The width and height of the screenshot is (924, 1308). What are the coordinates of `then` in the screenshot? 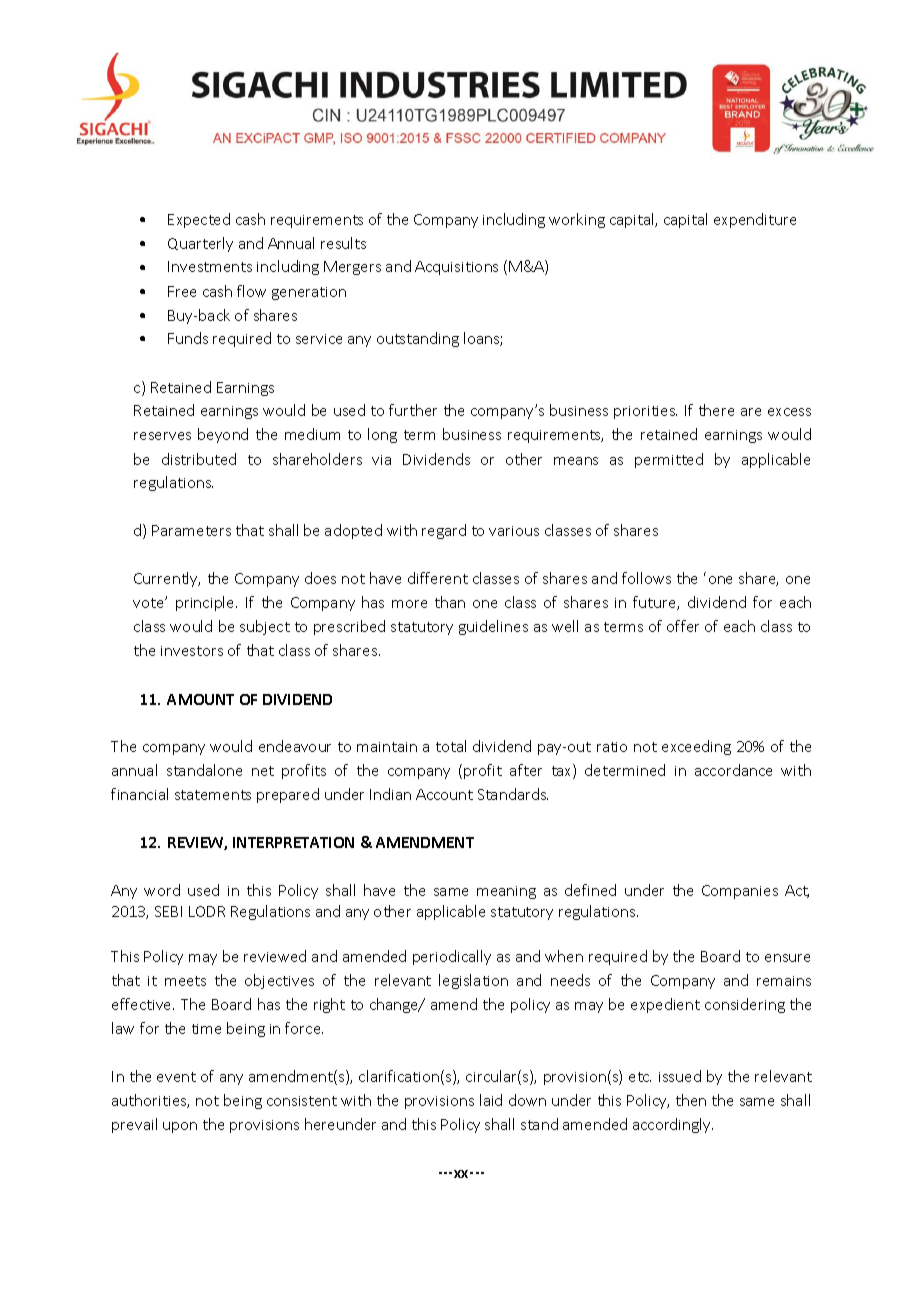 It's located at (691, 1100).
